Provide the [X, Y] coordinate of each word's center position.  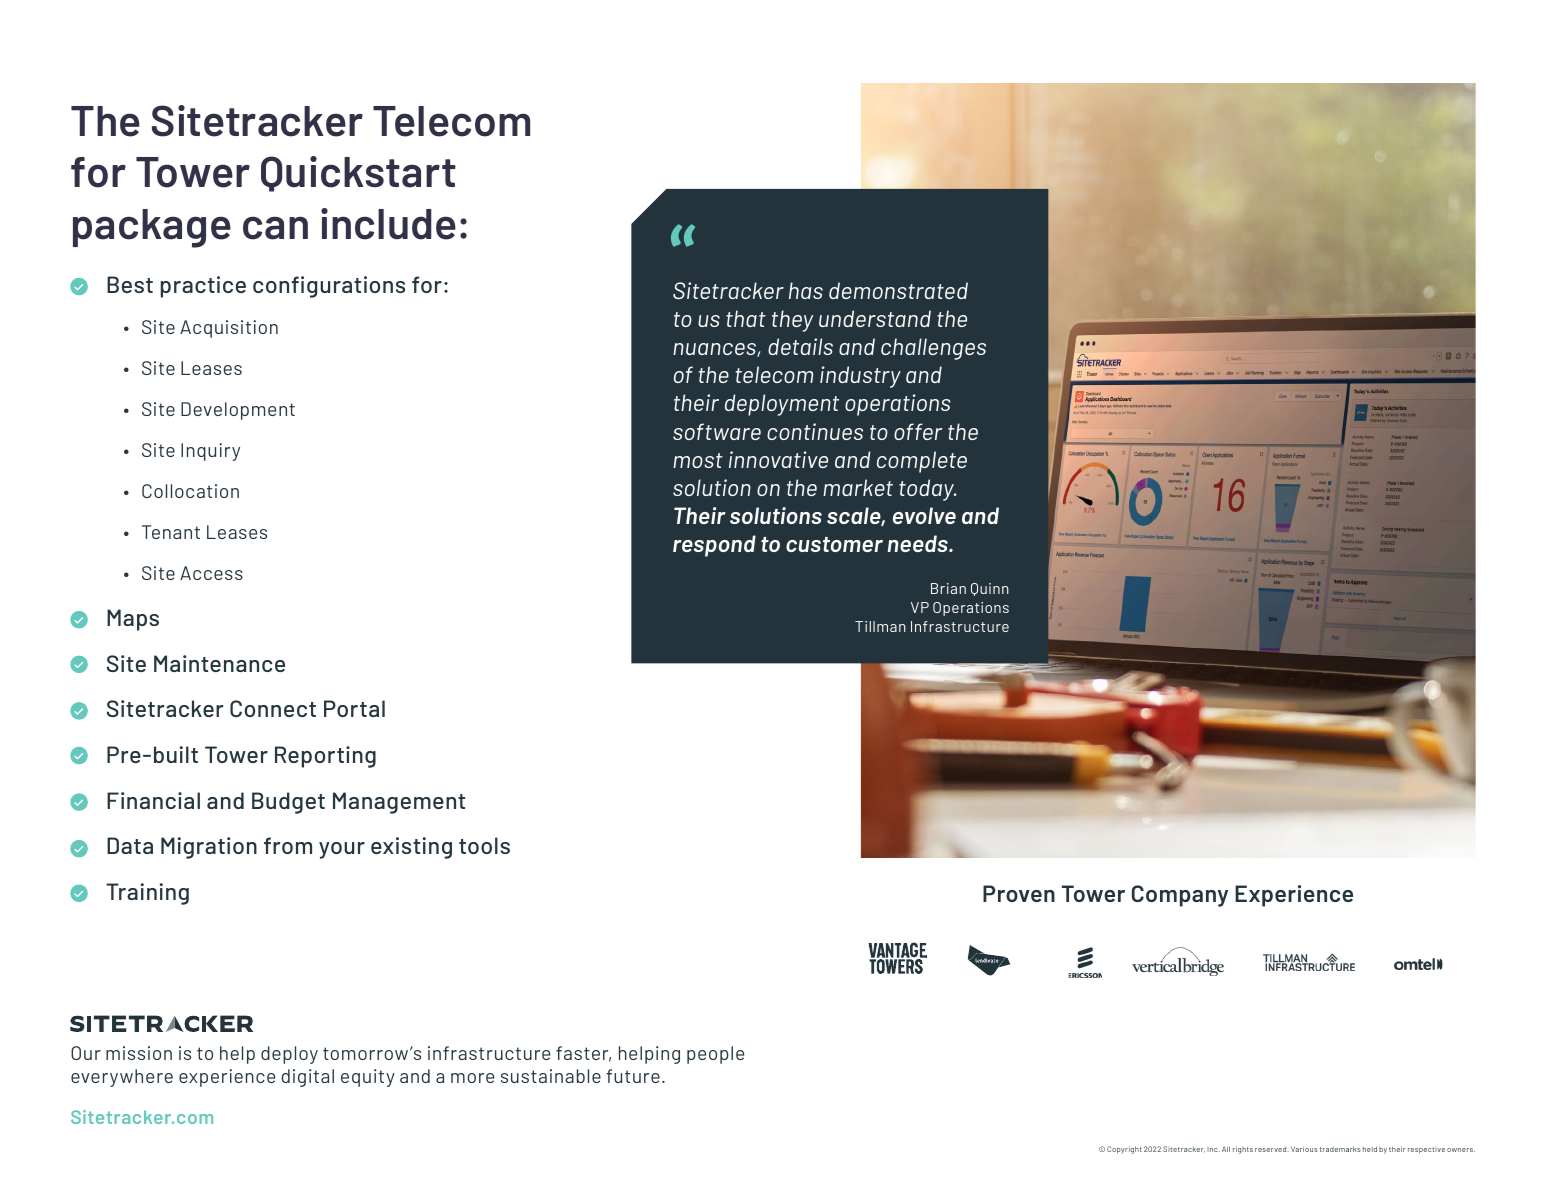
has [806, 290]
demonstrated [898, 290]
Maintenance [219, 663]
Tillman [880, 626]
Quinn [990, 589]
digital [308, 1078]
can [275, 228]
